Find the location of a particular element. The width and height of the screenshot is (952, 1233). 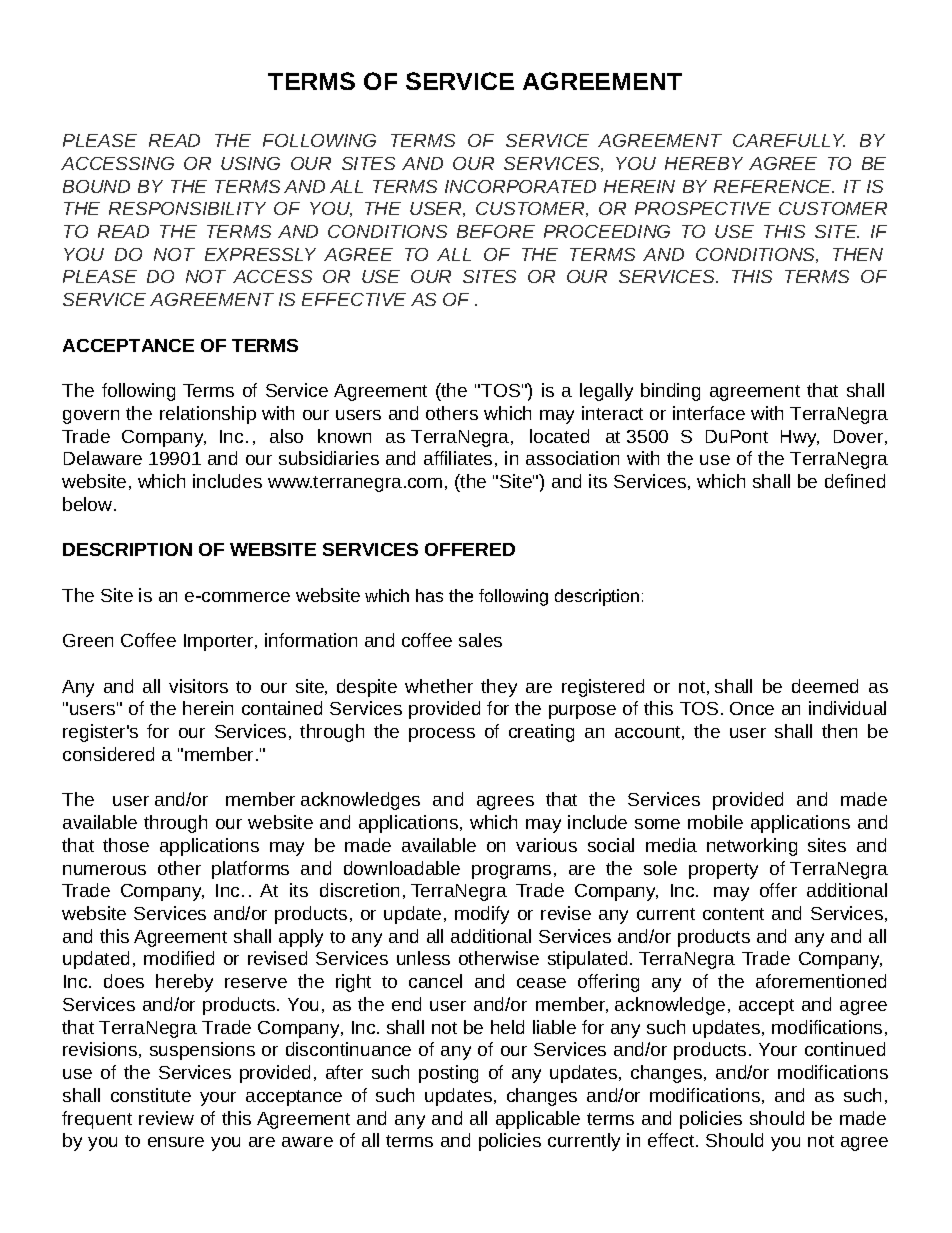

deemed is located at coordinates (825, 686).
